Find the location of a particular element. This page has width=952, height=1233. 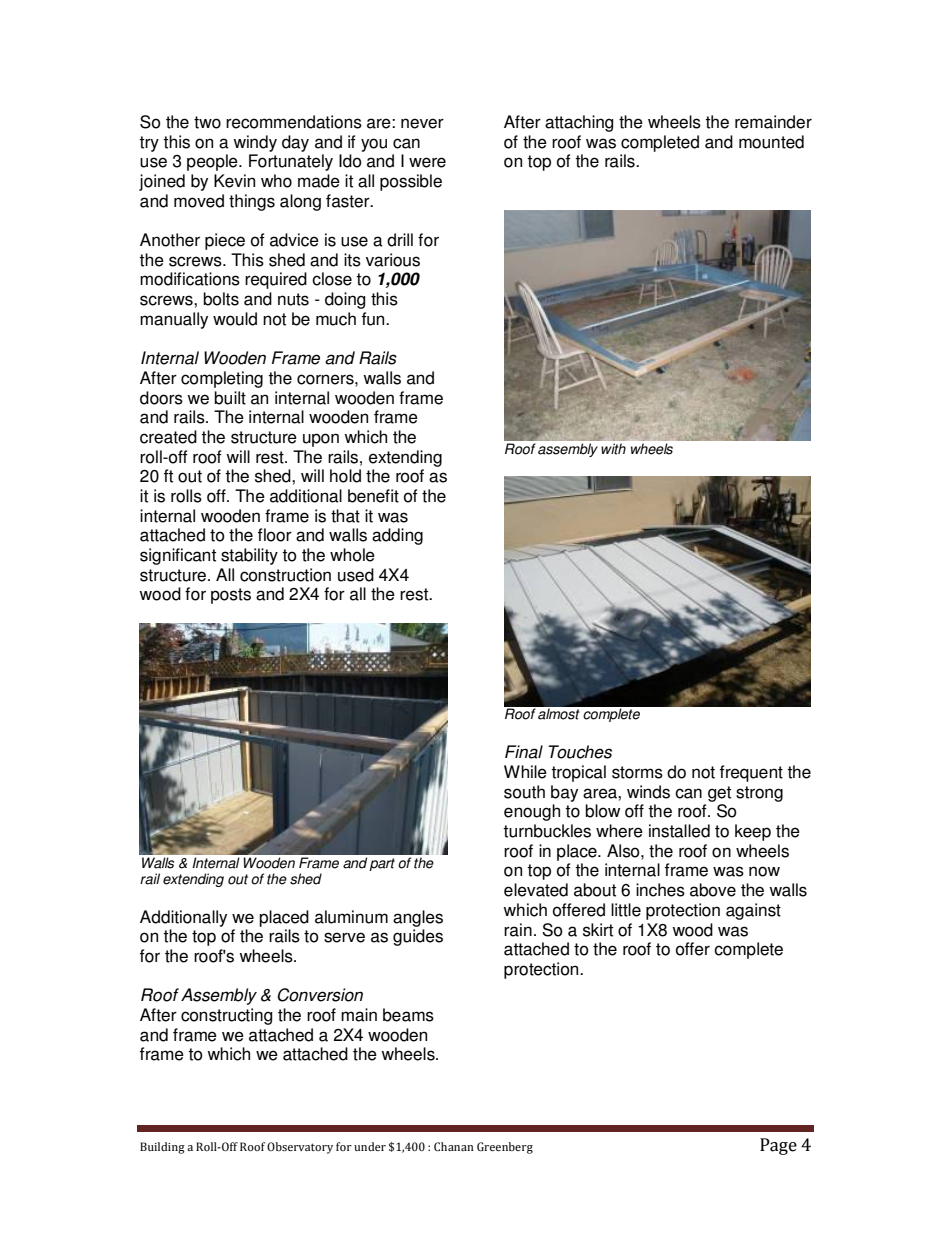

mounted is located at coordinates (771, 142).
